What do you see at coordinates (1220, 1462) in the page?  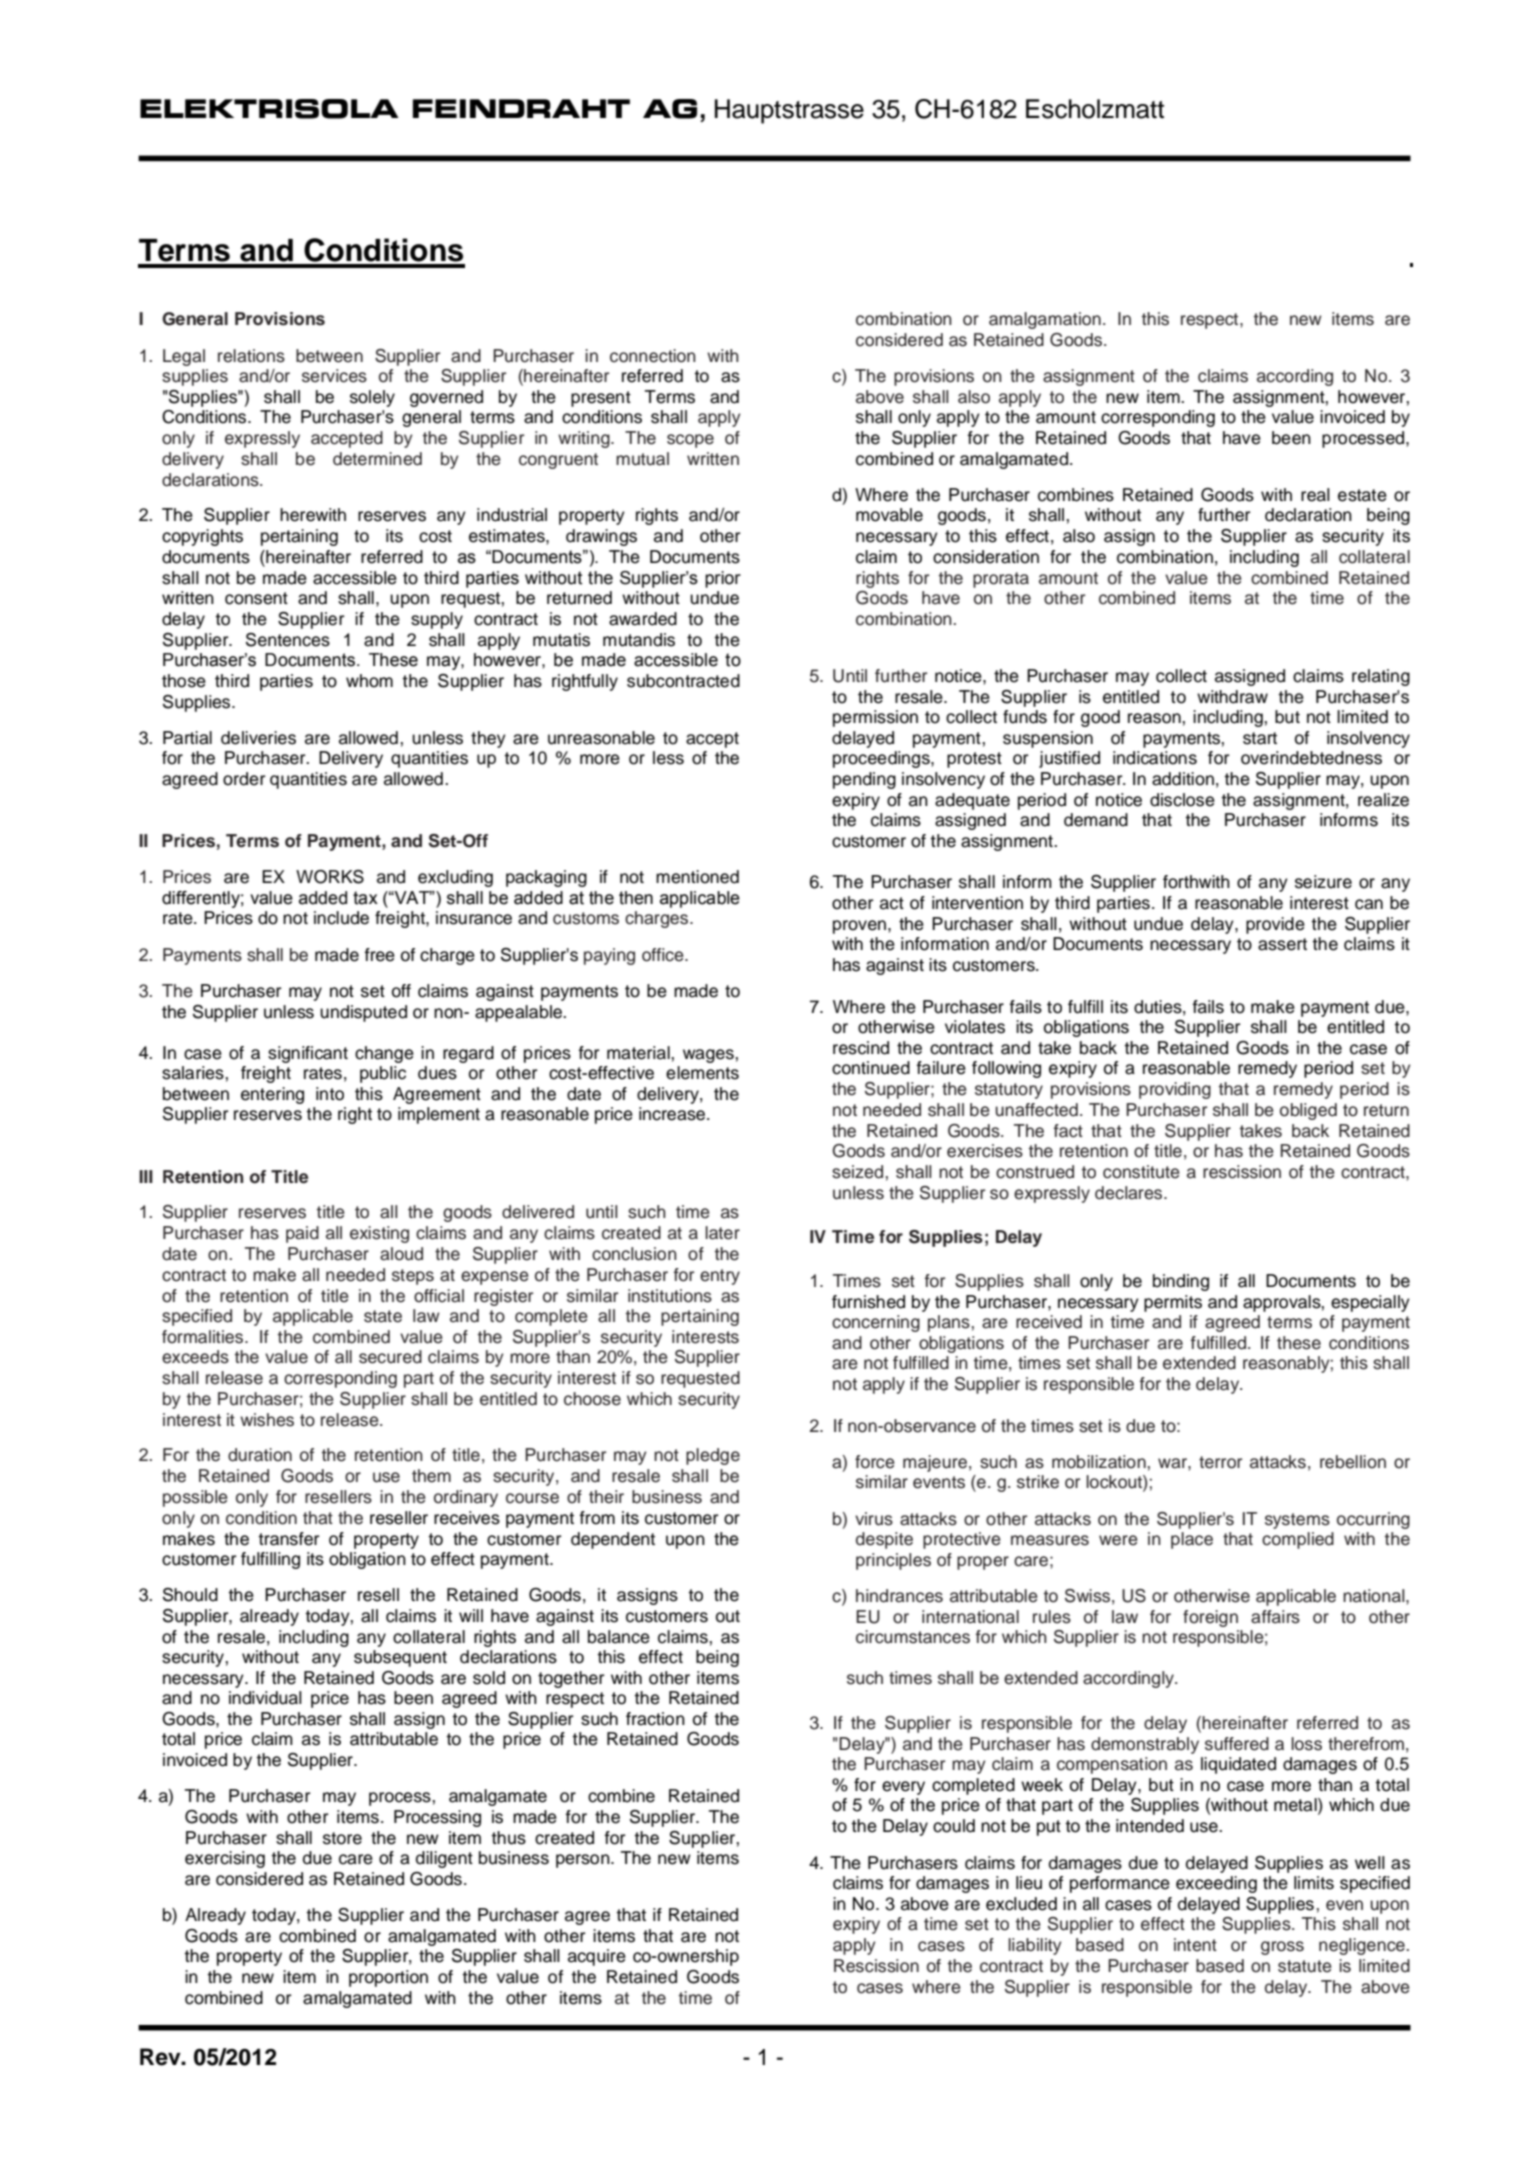 I see `terror` at bounding box center [1220, 1462].
